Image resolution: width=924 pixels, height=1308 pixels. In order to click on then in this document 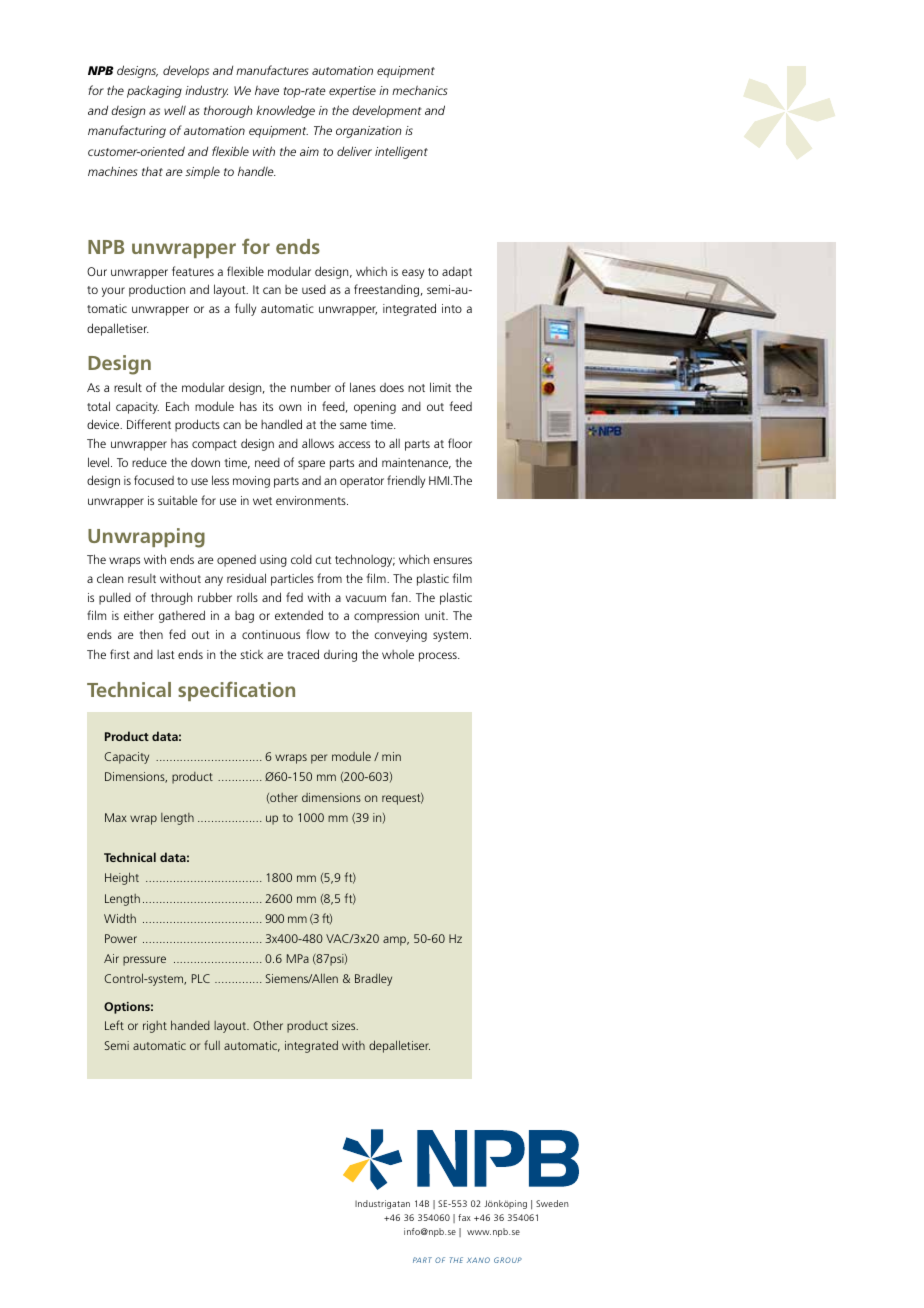, I will do `click(151, 634)`.
